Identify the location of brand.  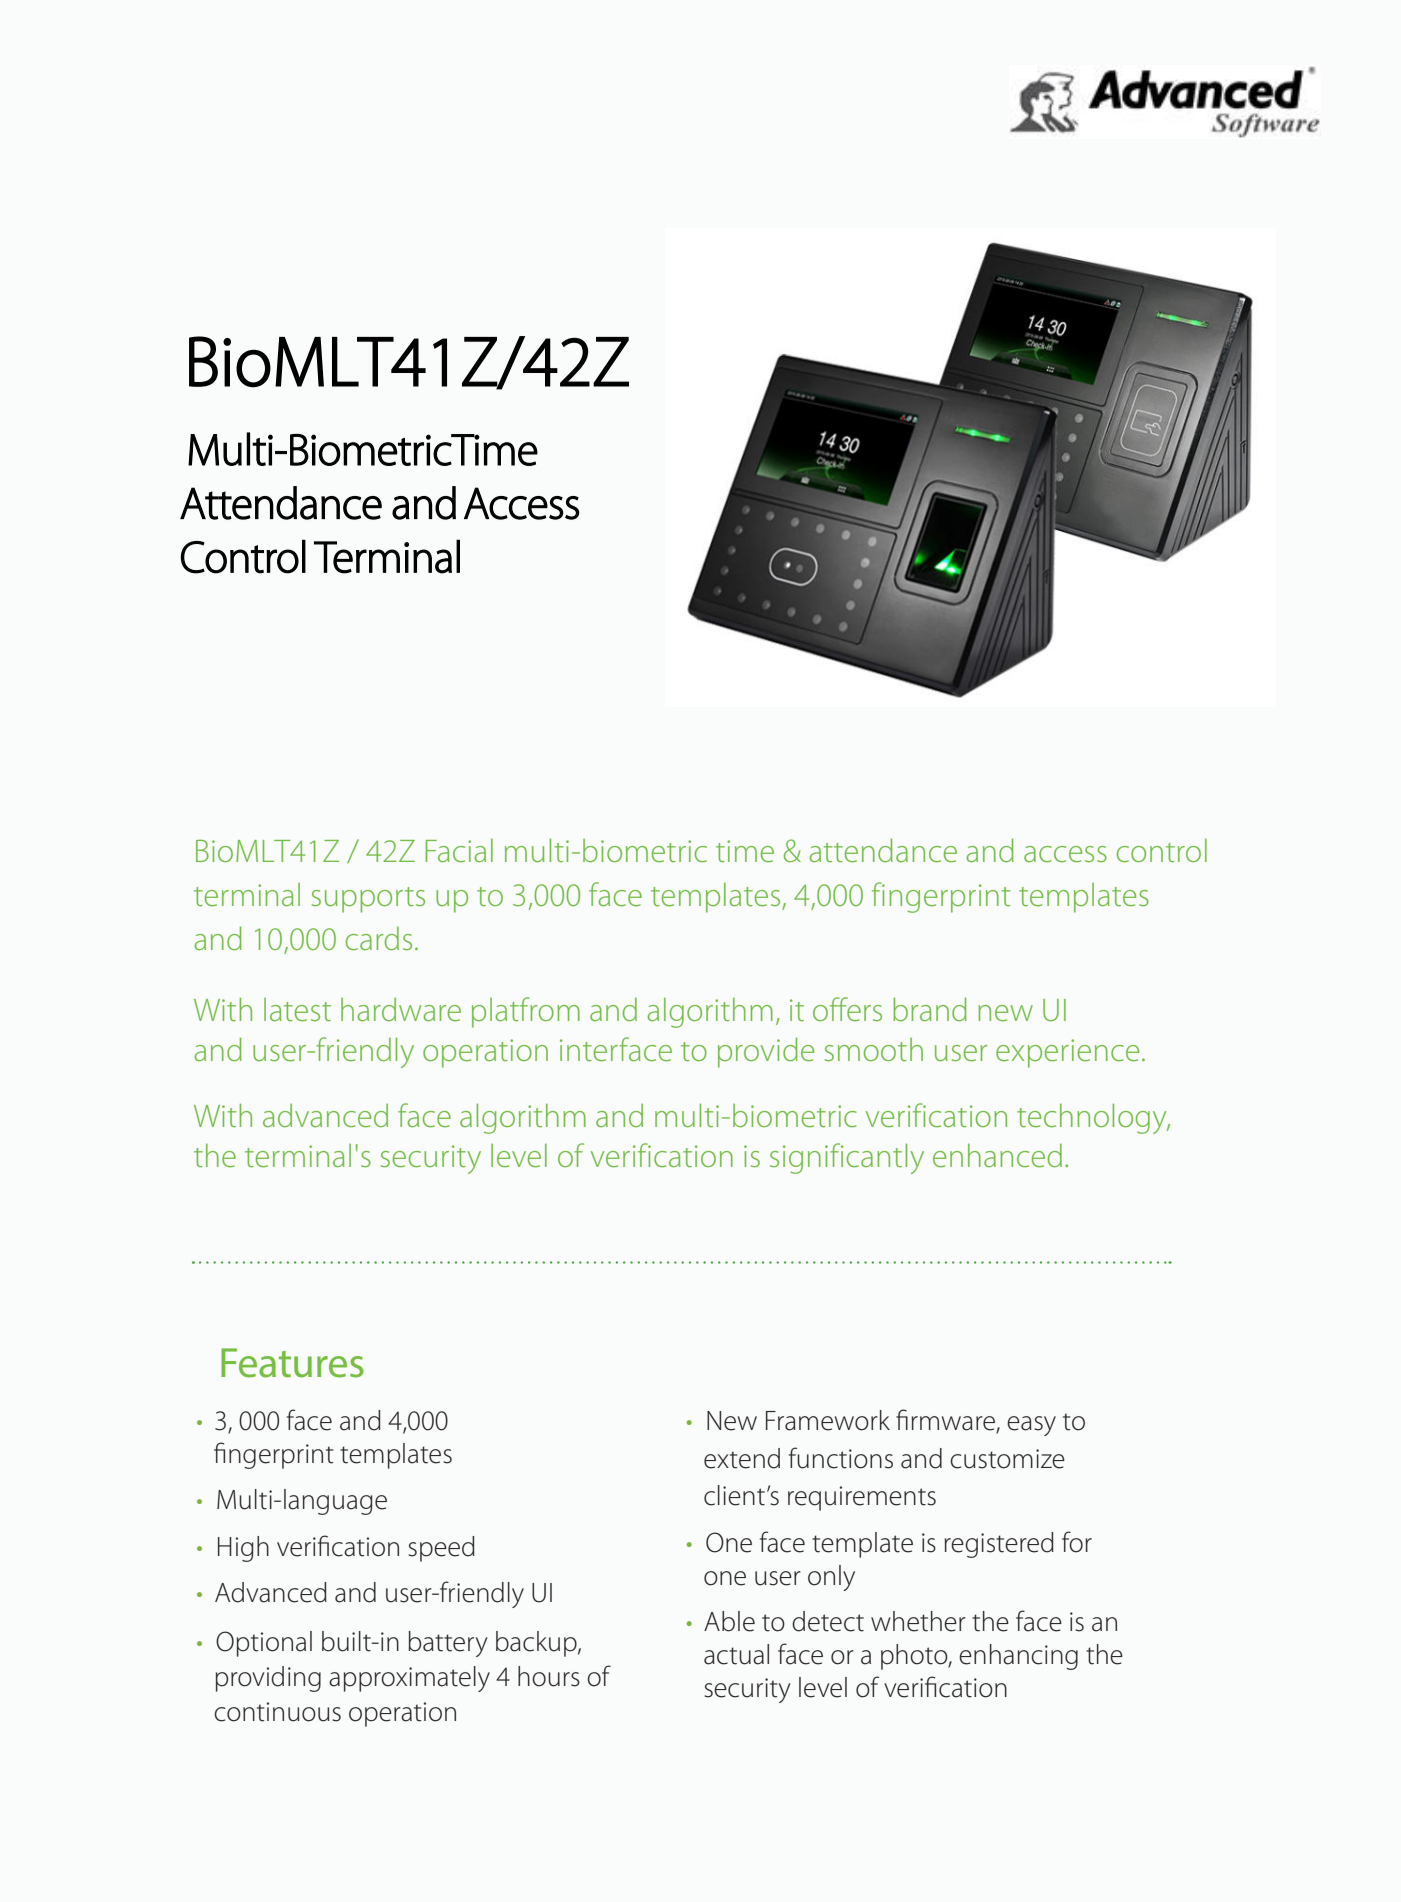
(930, 1009).
